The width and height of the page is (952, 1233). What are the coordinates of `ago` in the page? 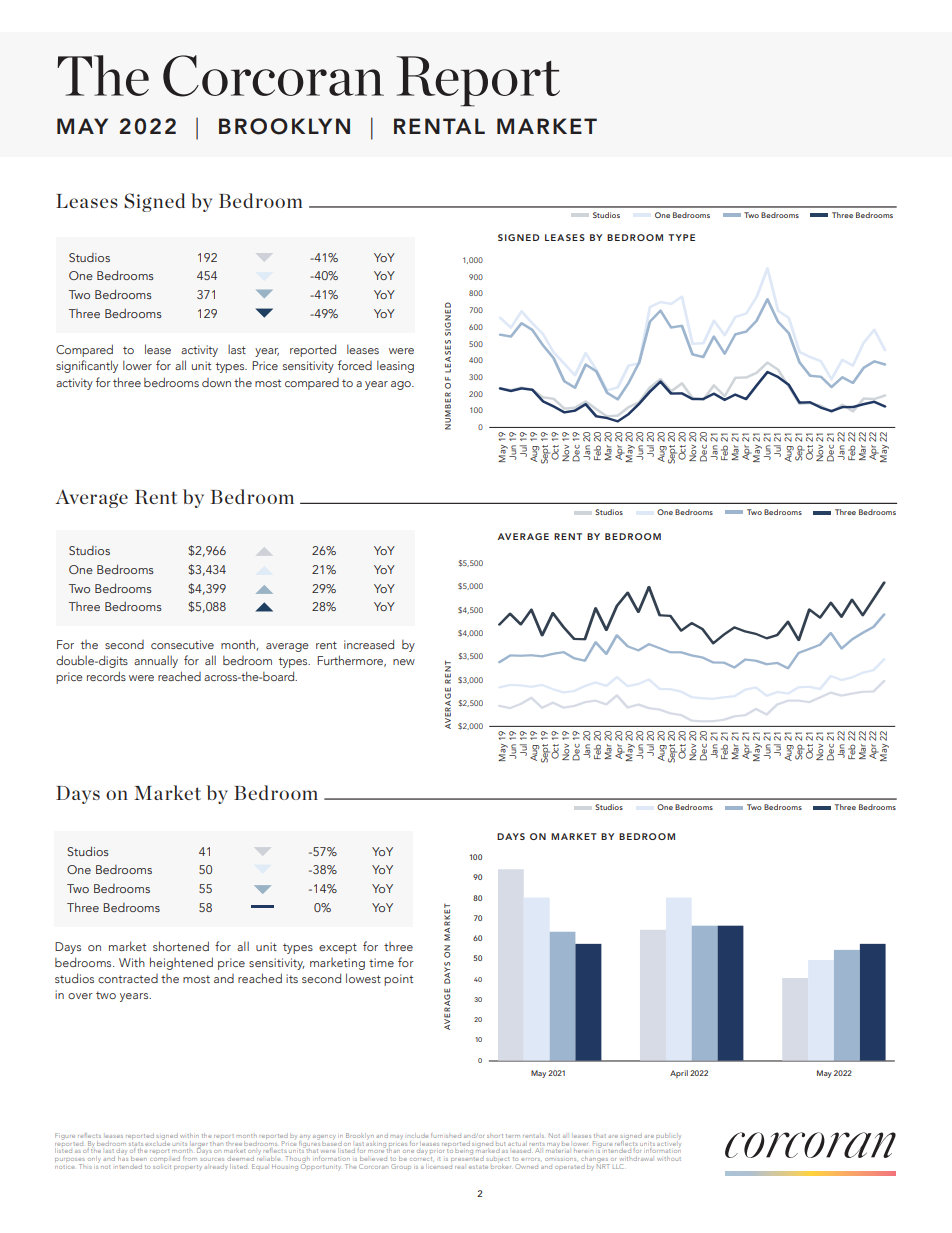 It's located at (402, 385).
